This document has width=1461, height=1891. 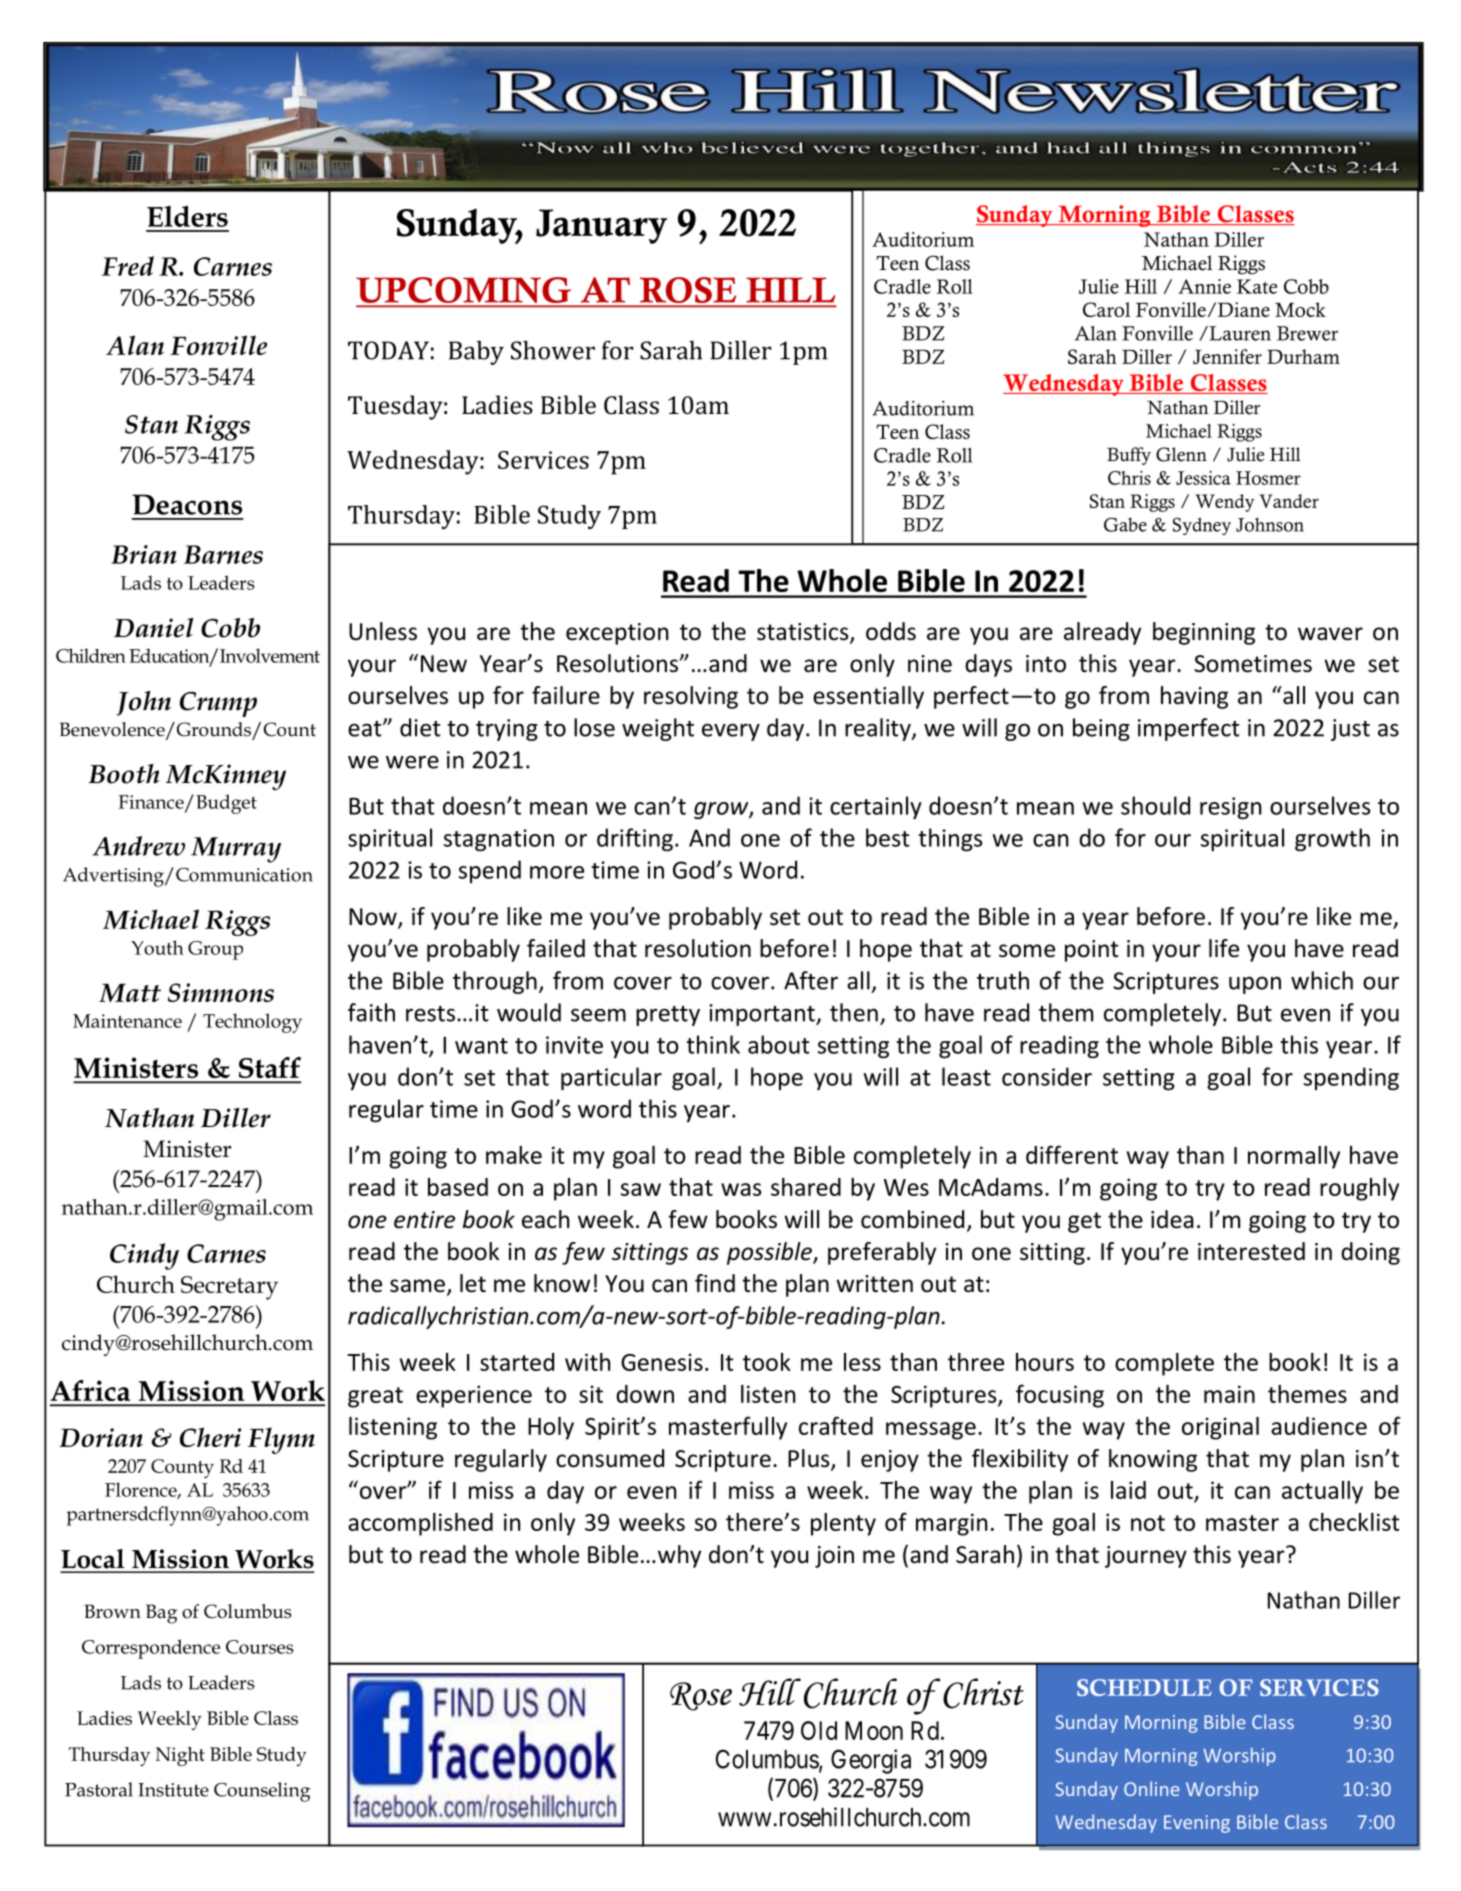 I want to click on Annie, so click(x=1204, y=286).
